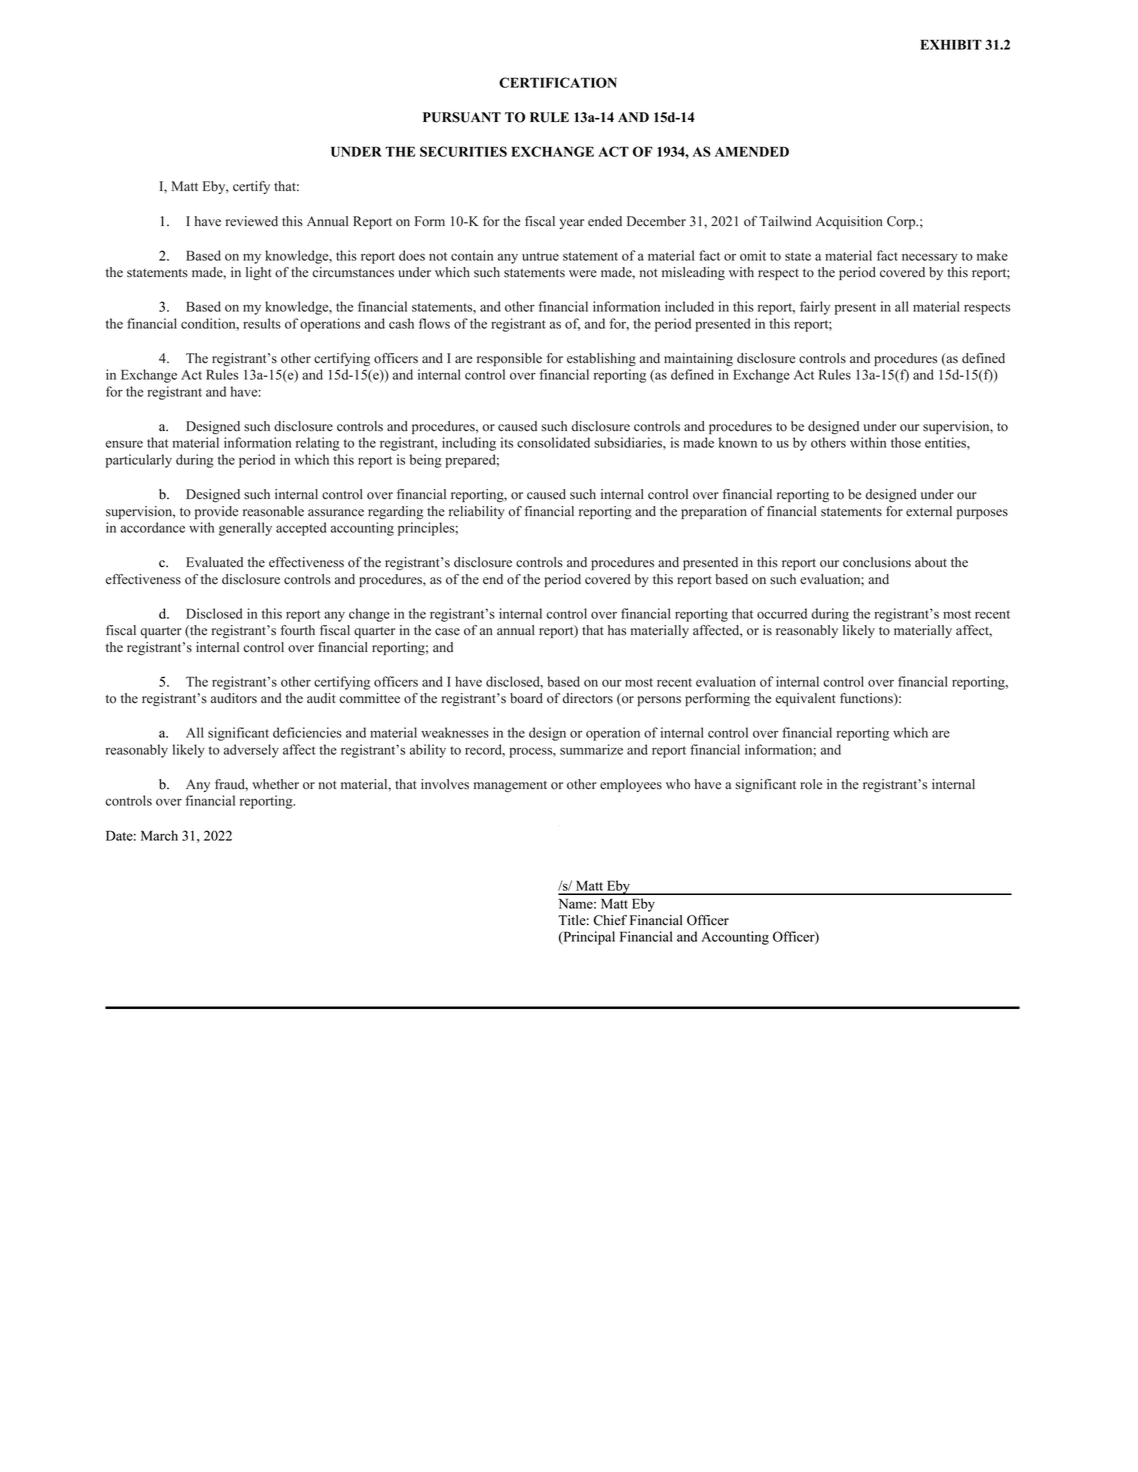 Image resolution: width=1138 pixels, height=1472 pixels. I want to click on external, so click(929, 511).
